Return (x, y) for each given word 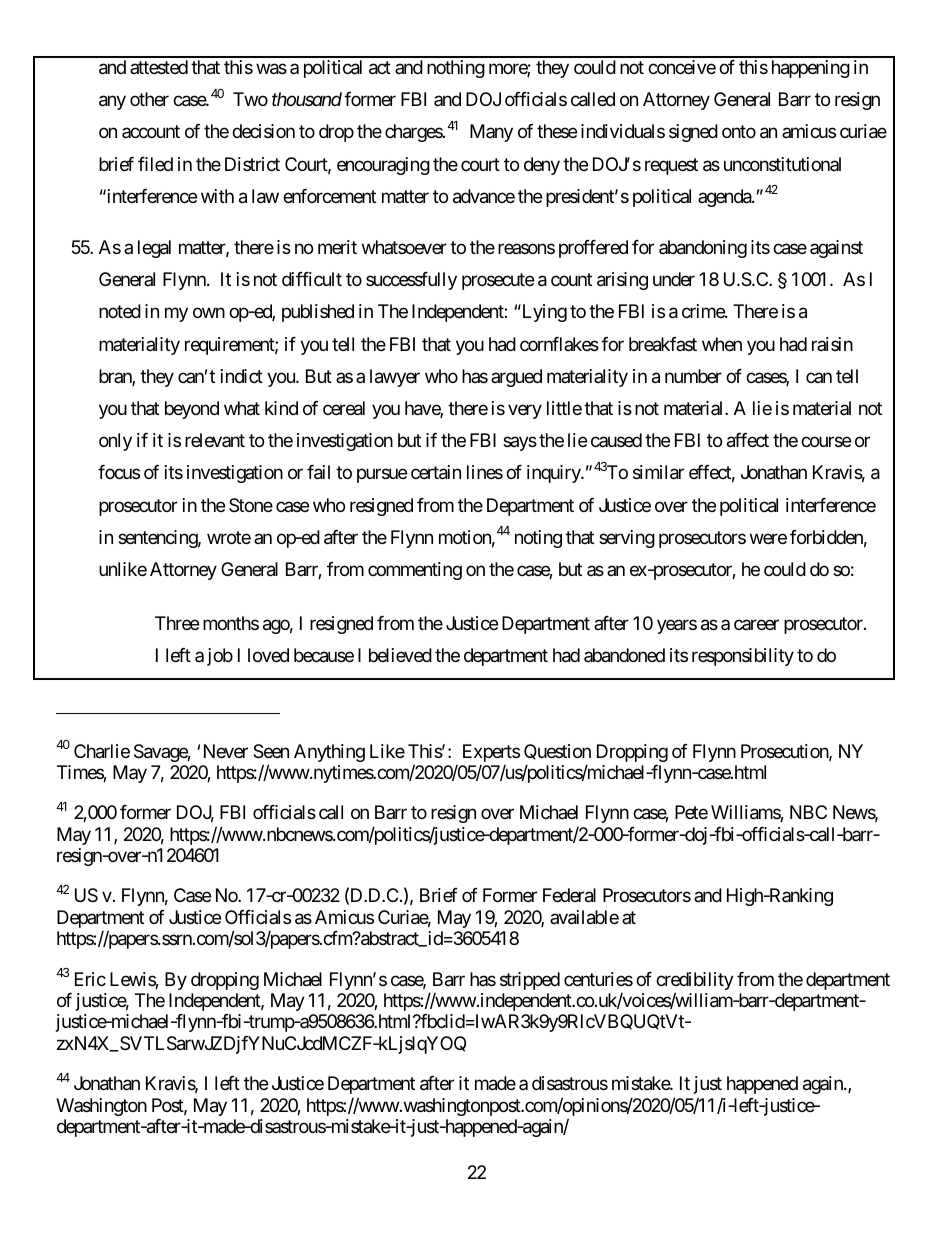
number (693, 376)
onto (739, 132)
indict (242, 376)
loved (268, 655)
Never (226, 751)
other (149, 99)
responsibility (743, 657)
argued (516, 378)
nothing (456, 69)
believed (400, 655)
